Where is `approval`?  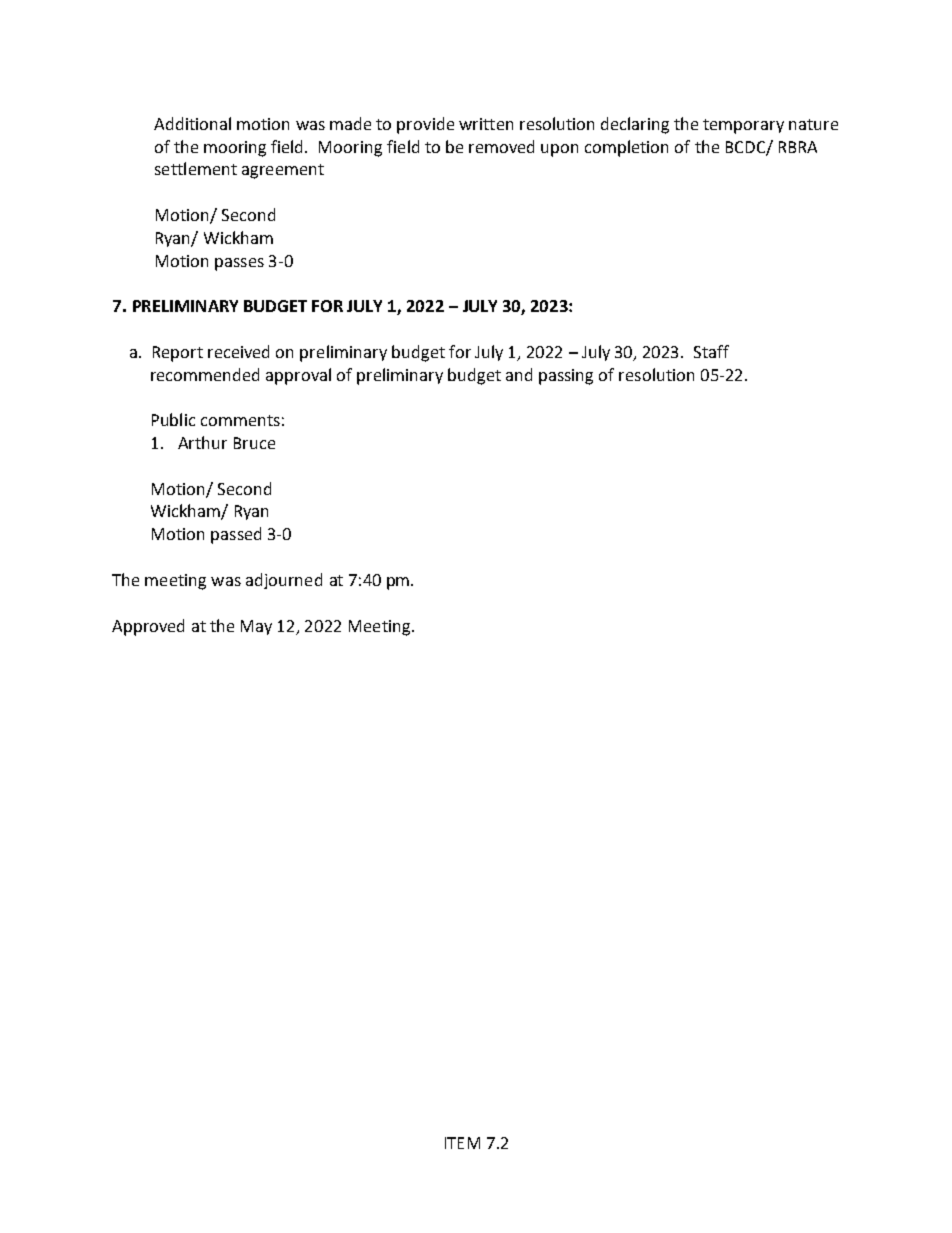 approval is located at coordinates (298, 376).
